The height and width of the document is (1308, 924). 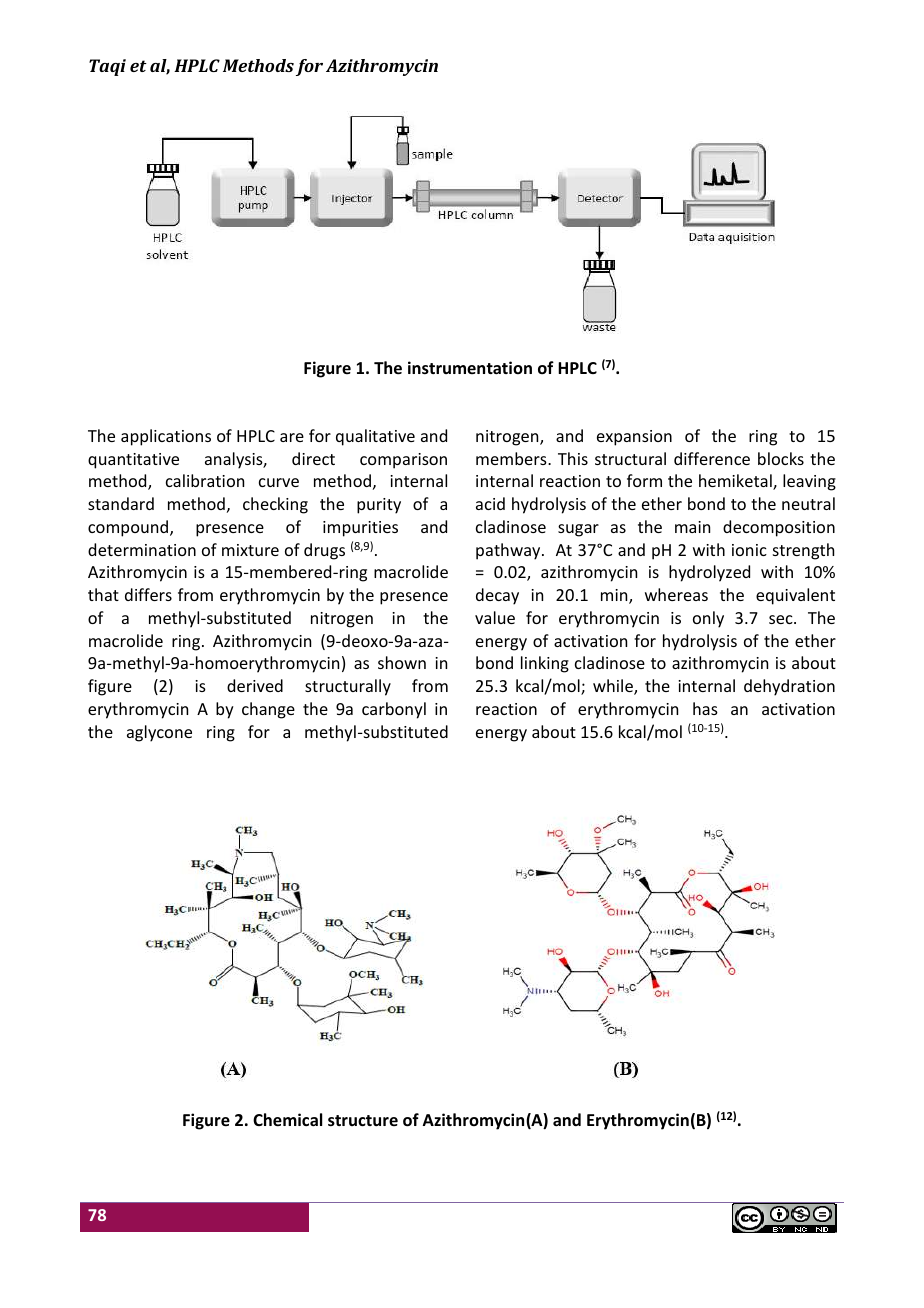 I want to click on instrumentation, so click(x=470, y=368).
